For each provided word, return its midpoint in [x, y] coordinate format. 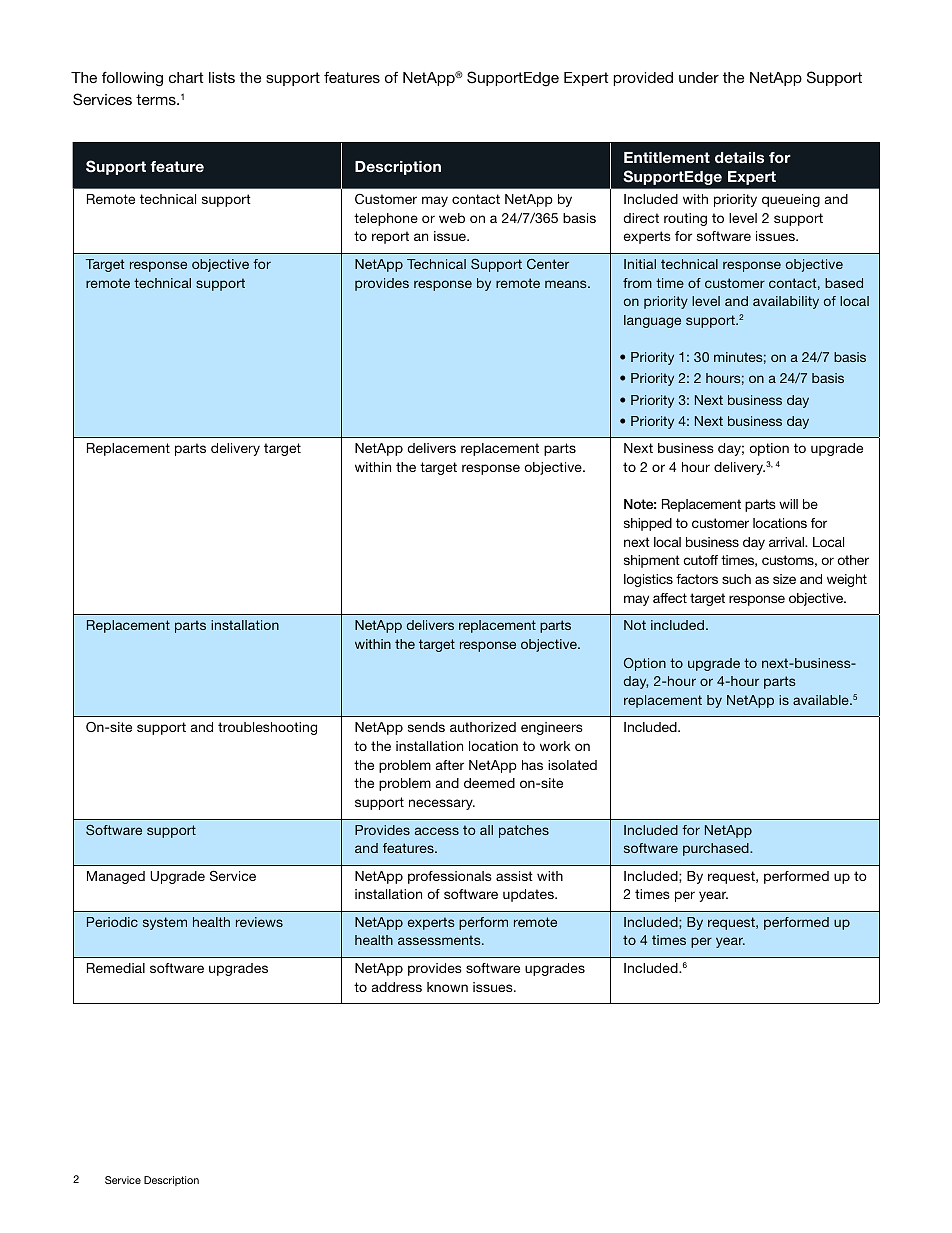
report [390, 237]
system [165, 923]
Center [548, 264]
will [788, 504]
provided [643, 79]
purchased [717, 849]
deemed [489, 783]
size [784, 579]
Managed [116, 877]
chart [186, 77]
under [699, 77]
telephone [386, 219]
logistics [648, 580]
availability [786, 302]
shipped [648, 524]
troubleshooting [267, 728]
